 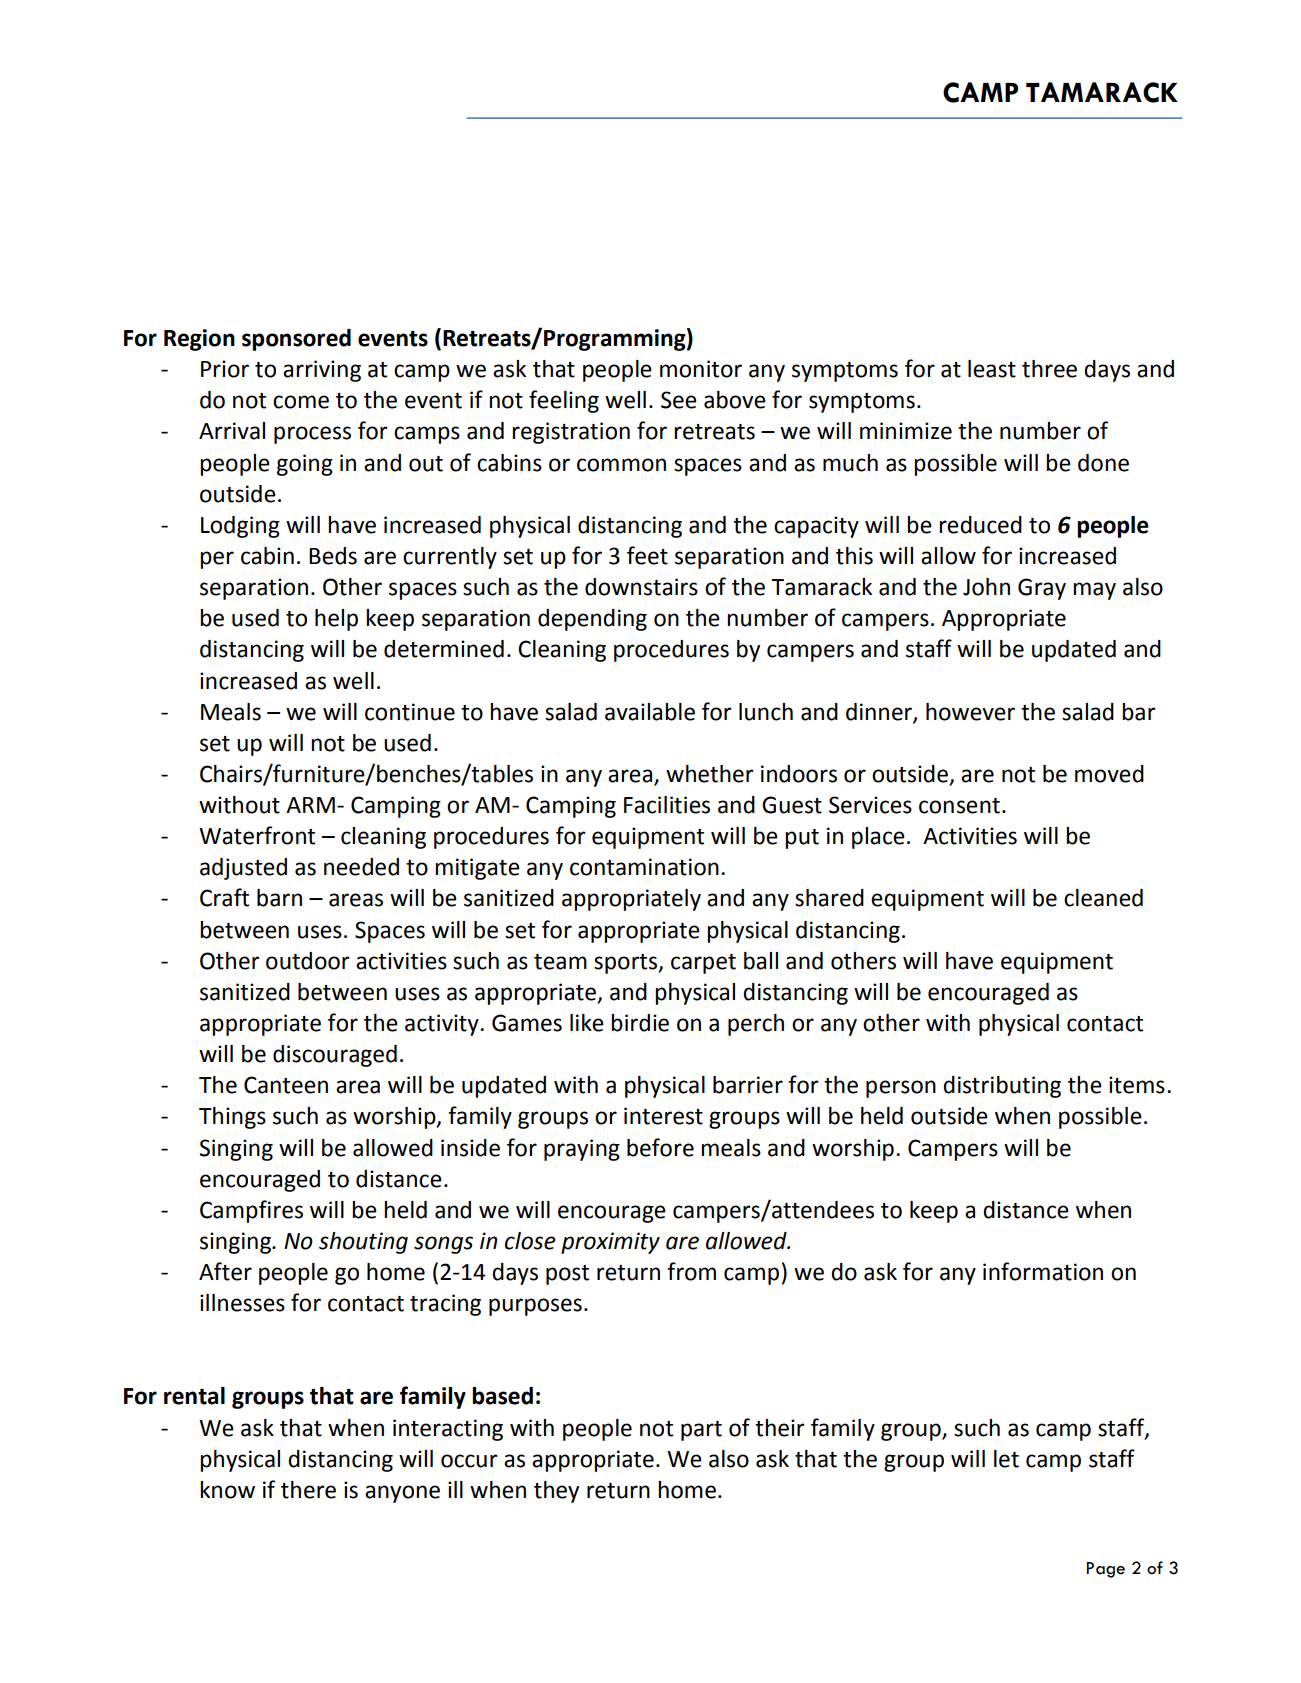 I want to click on cleaned, so click(x=1103, y=898).
